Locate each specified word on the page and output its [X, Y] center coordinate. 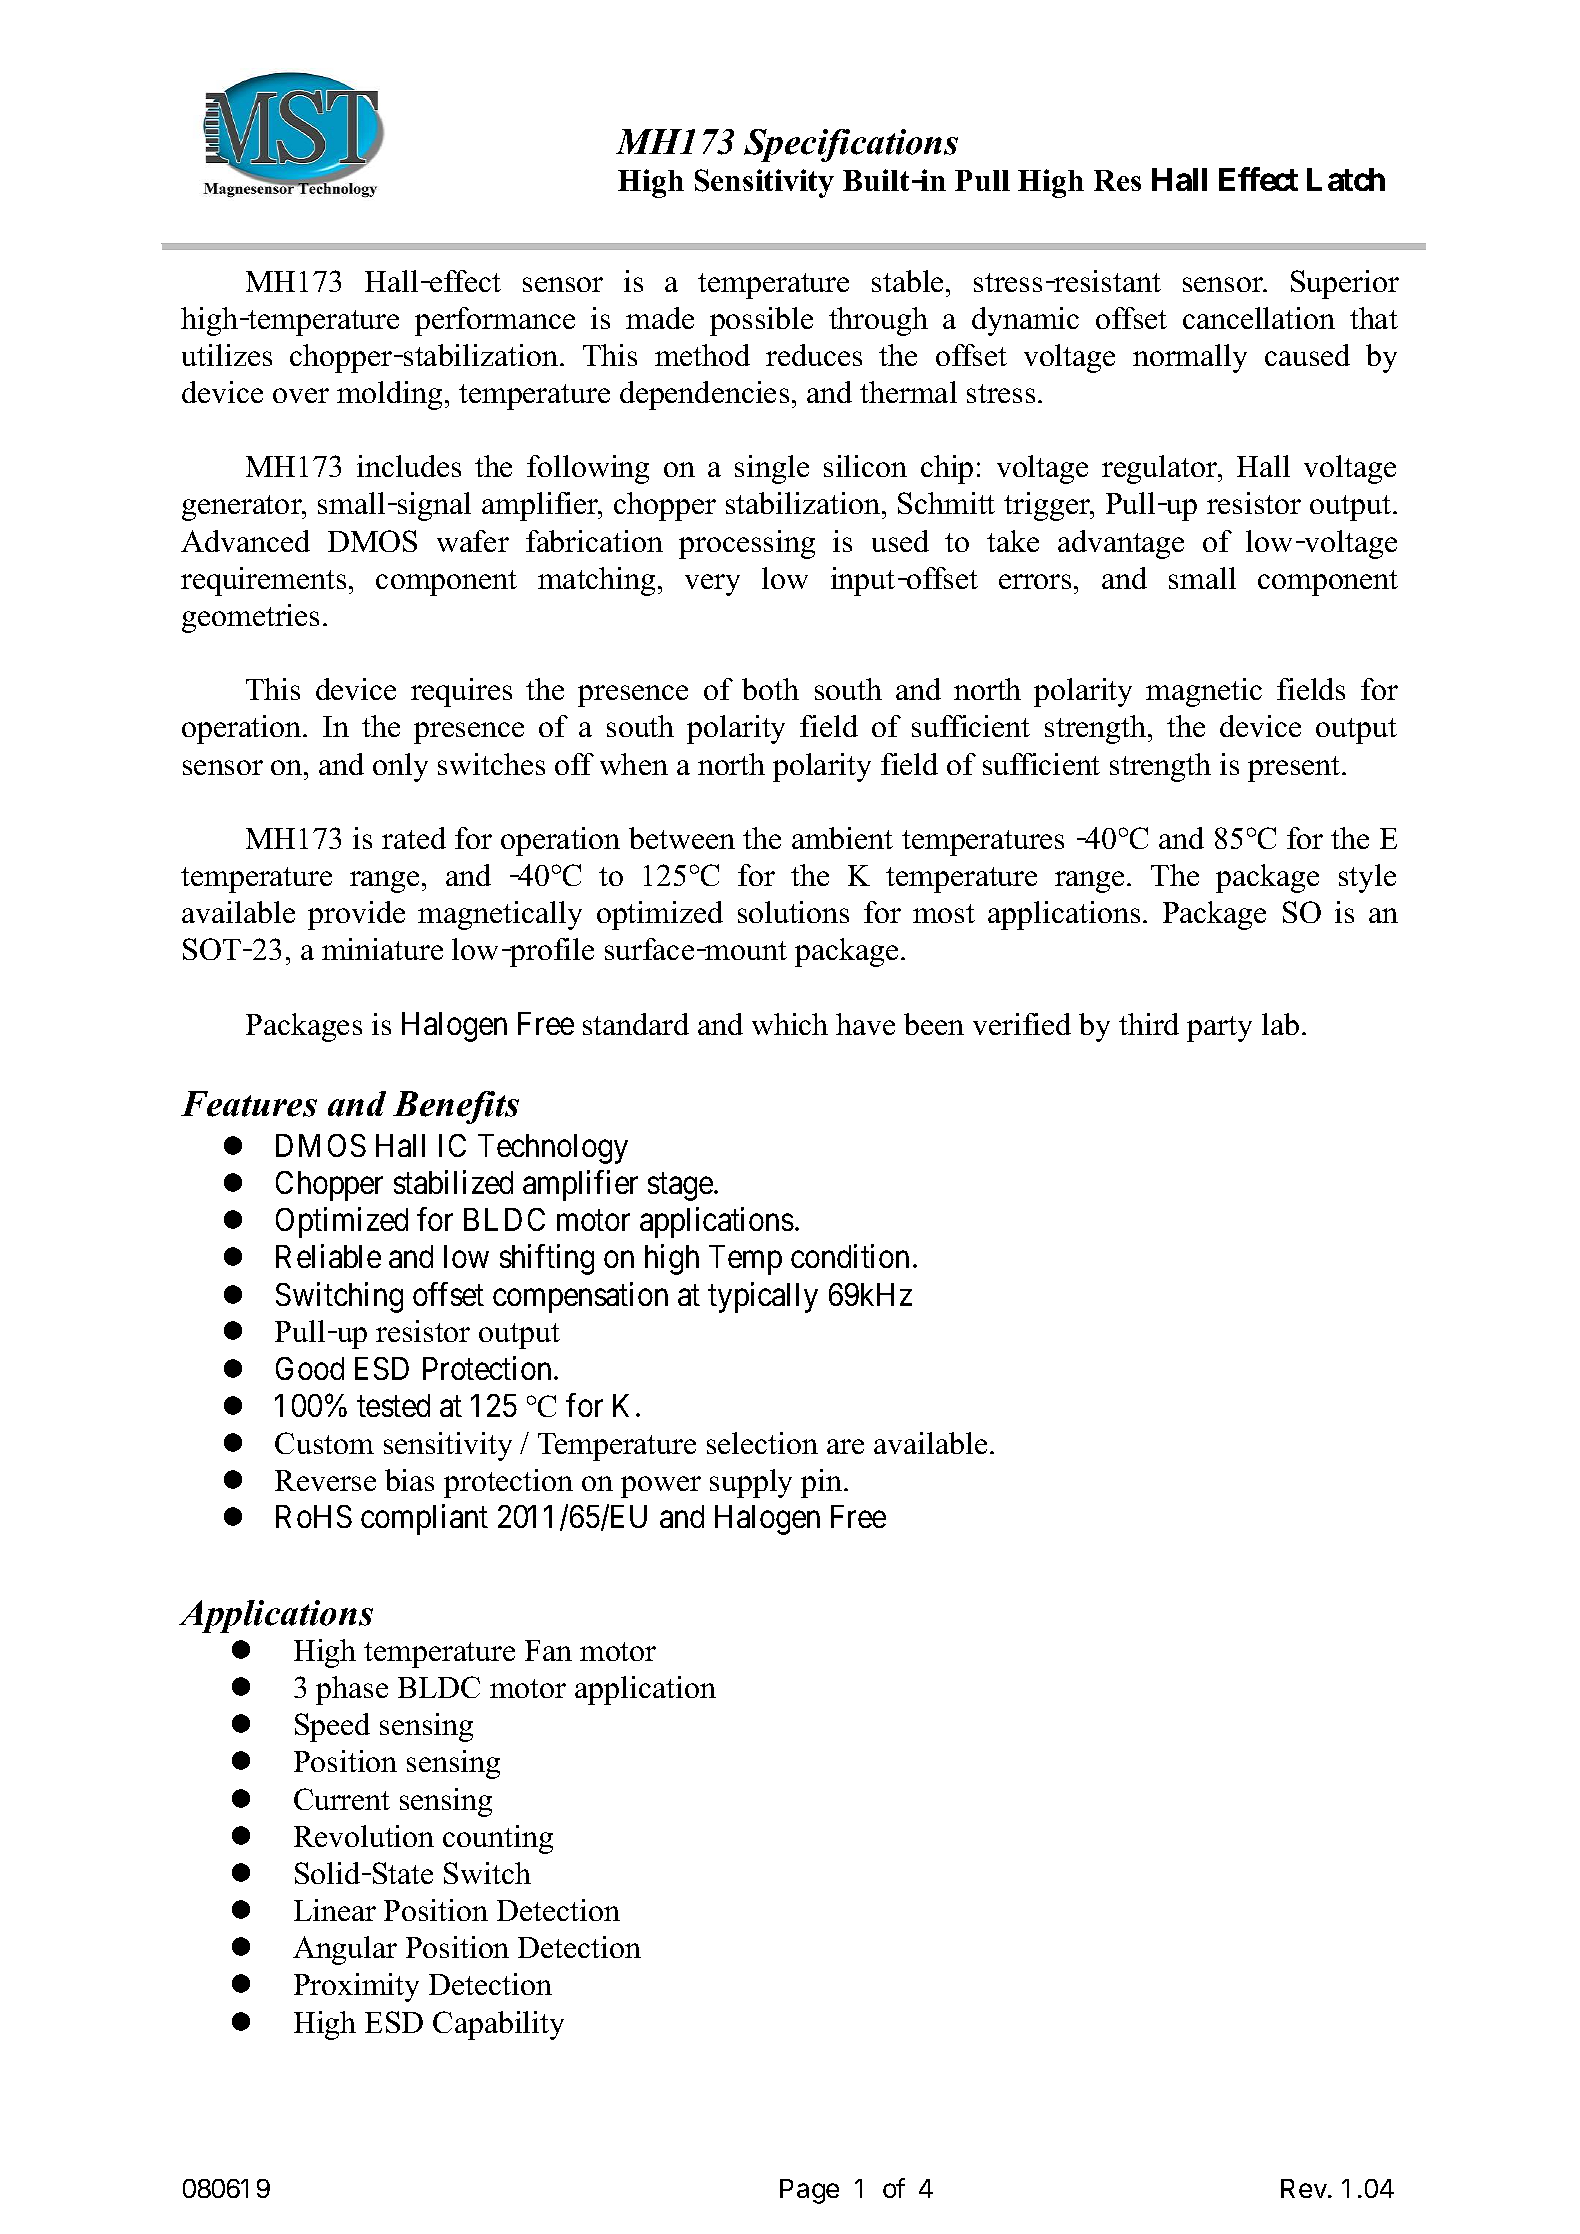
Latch [1346, 179]
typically [763, 1297]
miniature [382, 949]
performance [495, 321]
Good [310, 1368]
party [1219, 1029]
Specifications [851, 145]
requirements [263, 581]
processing [747, 544]
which [790, 1024]
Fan [548, 1650]
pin [823, 1483]
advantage [1121, 544]
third [1149, 1024]
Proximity [356, 1987]
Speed [332, 1727]
